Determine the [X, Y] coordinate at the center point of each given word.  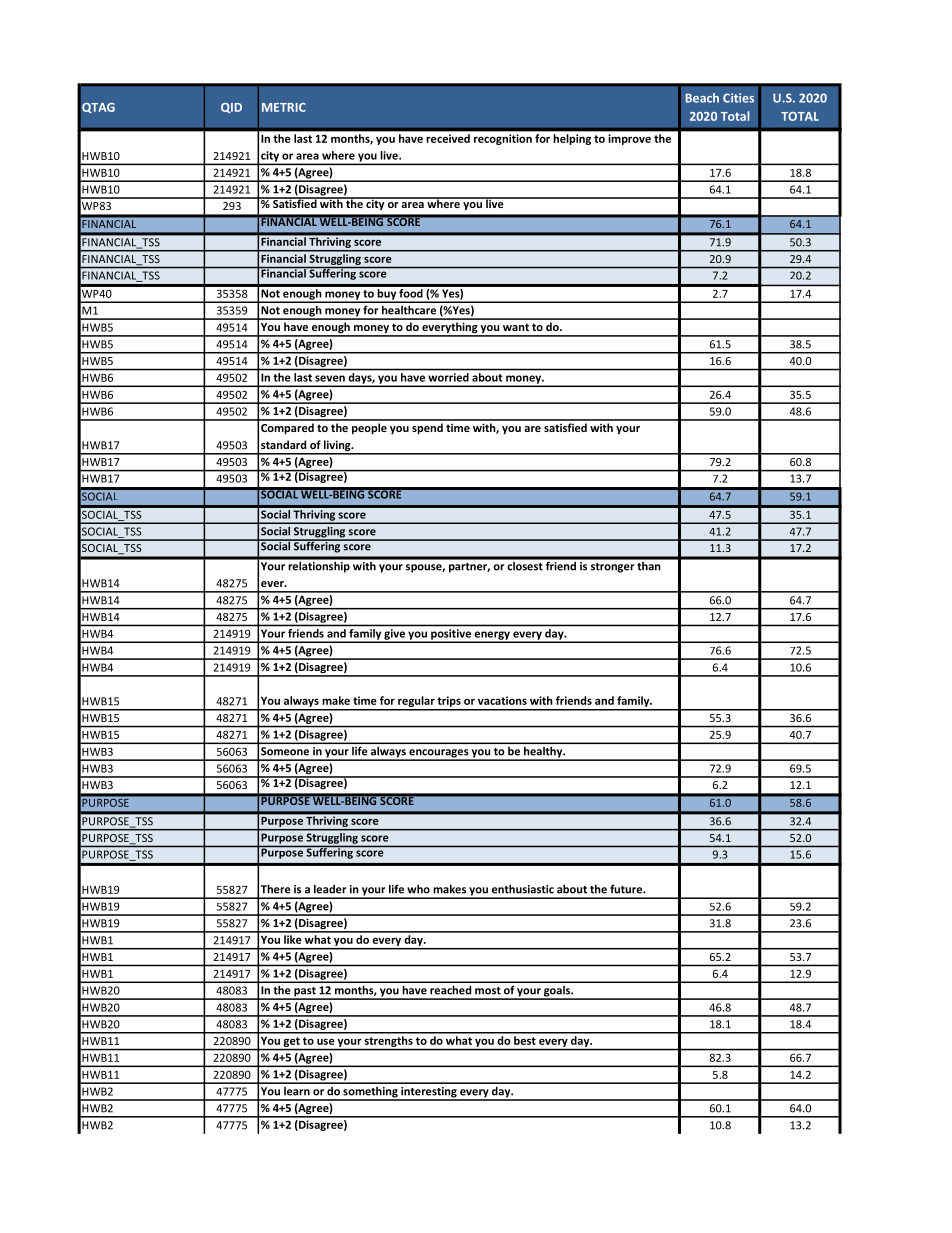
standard [283, 444]
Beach [702, 98]
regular [416, 703]
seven [330, 378]
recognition [503, 139]
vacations [502, 700]
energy [492, 636]
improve [630, 139]
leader [330, 889]
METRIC [284, 107]
